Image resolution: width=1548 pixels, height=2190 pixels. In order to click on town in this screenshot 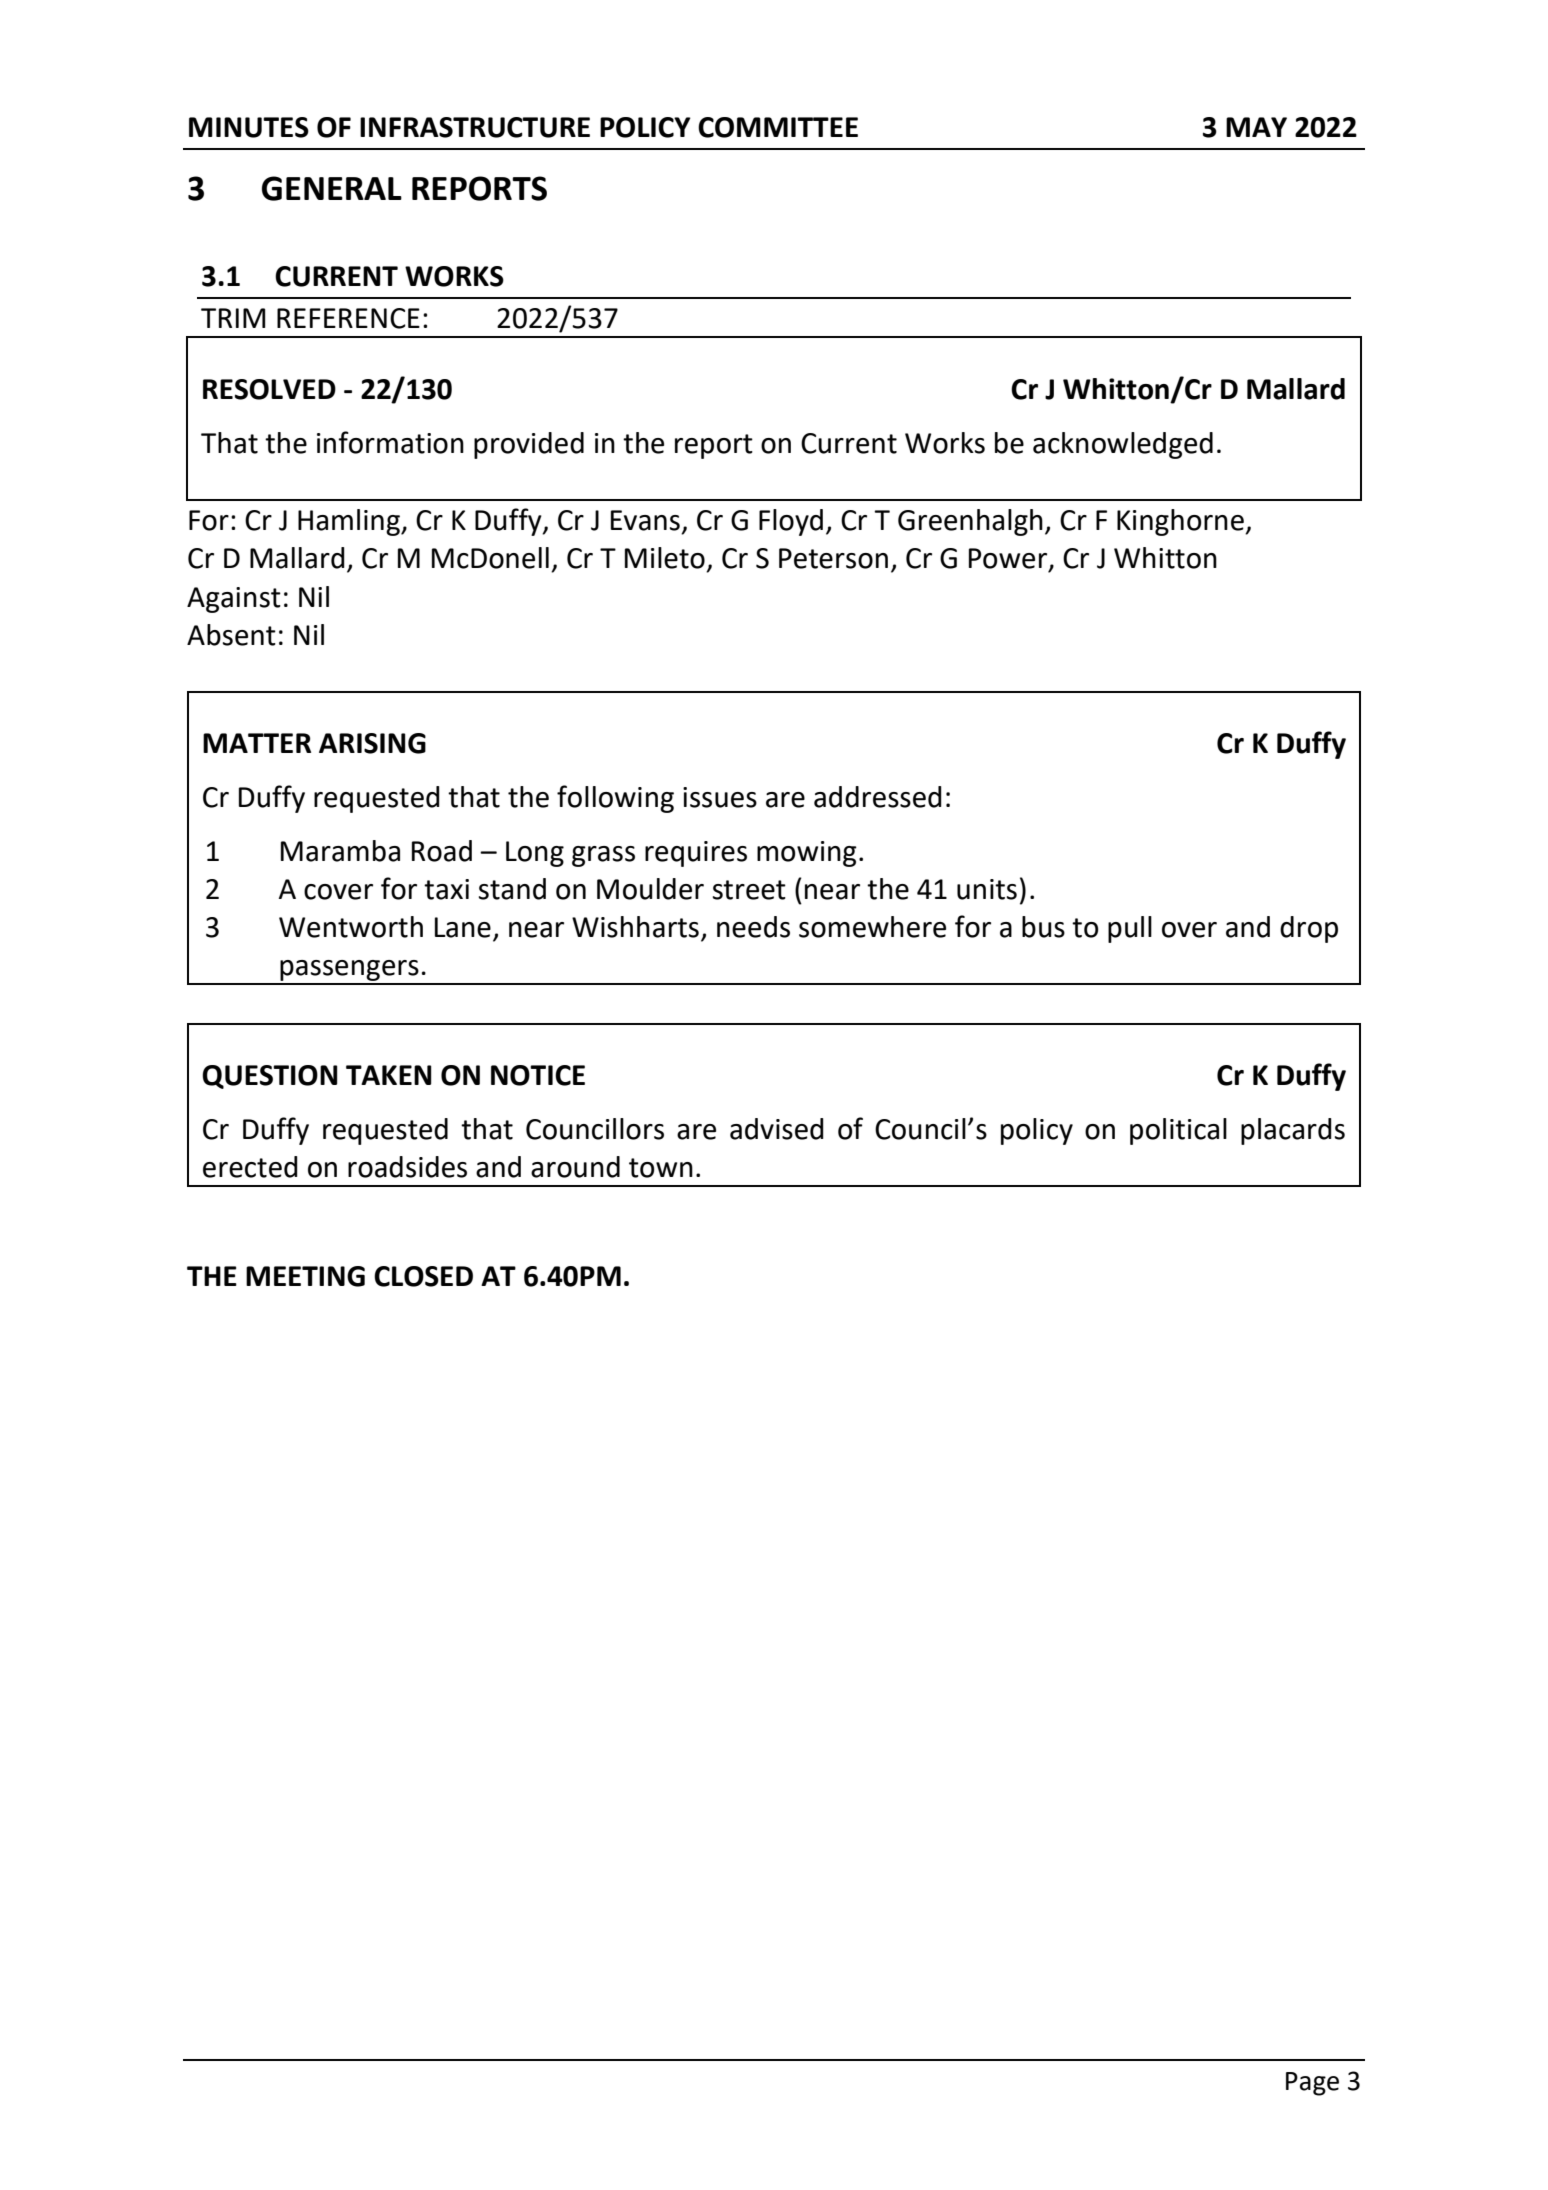, I will do `click(661, 1168)`.
